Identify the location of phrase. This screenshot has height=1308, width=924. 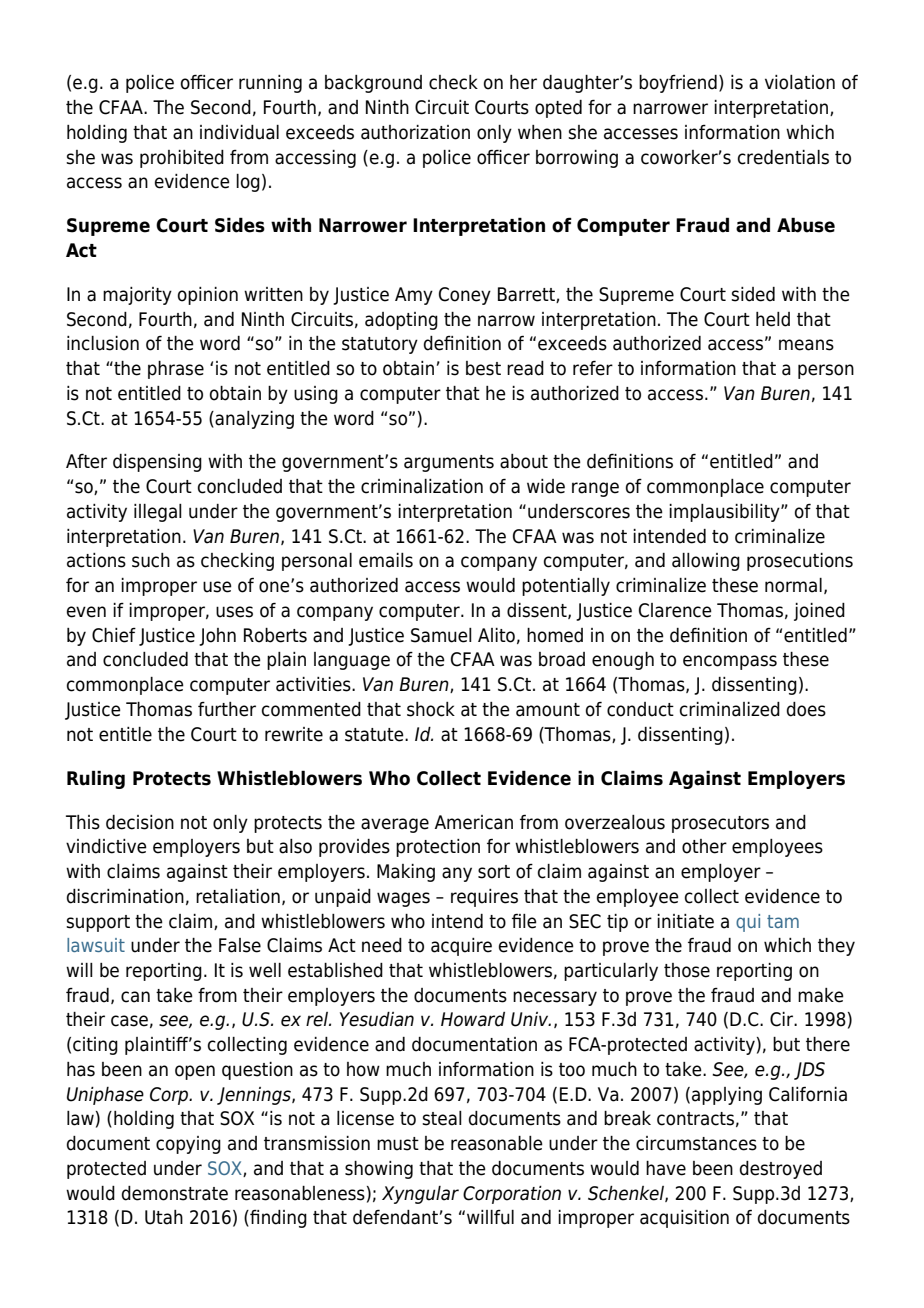
(176, 370).
